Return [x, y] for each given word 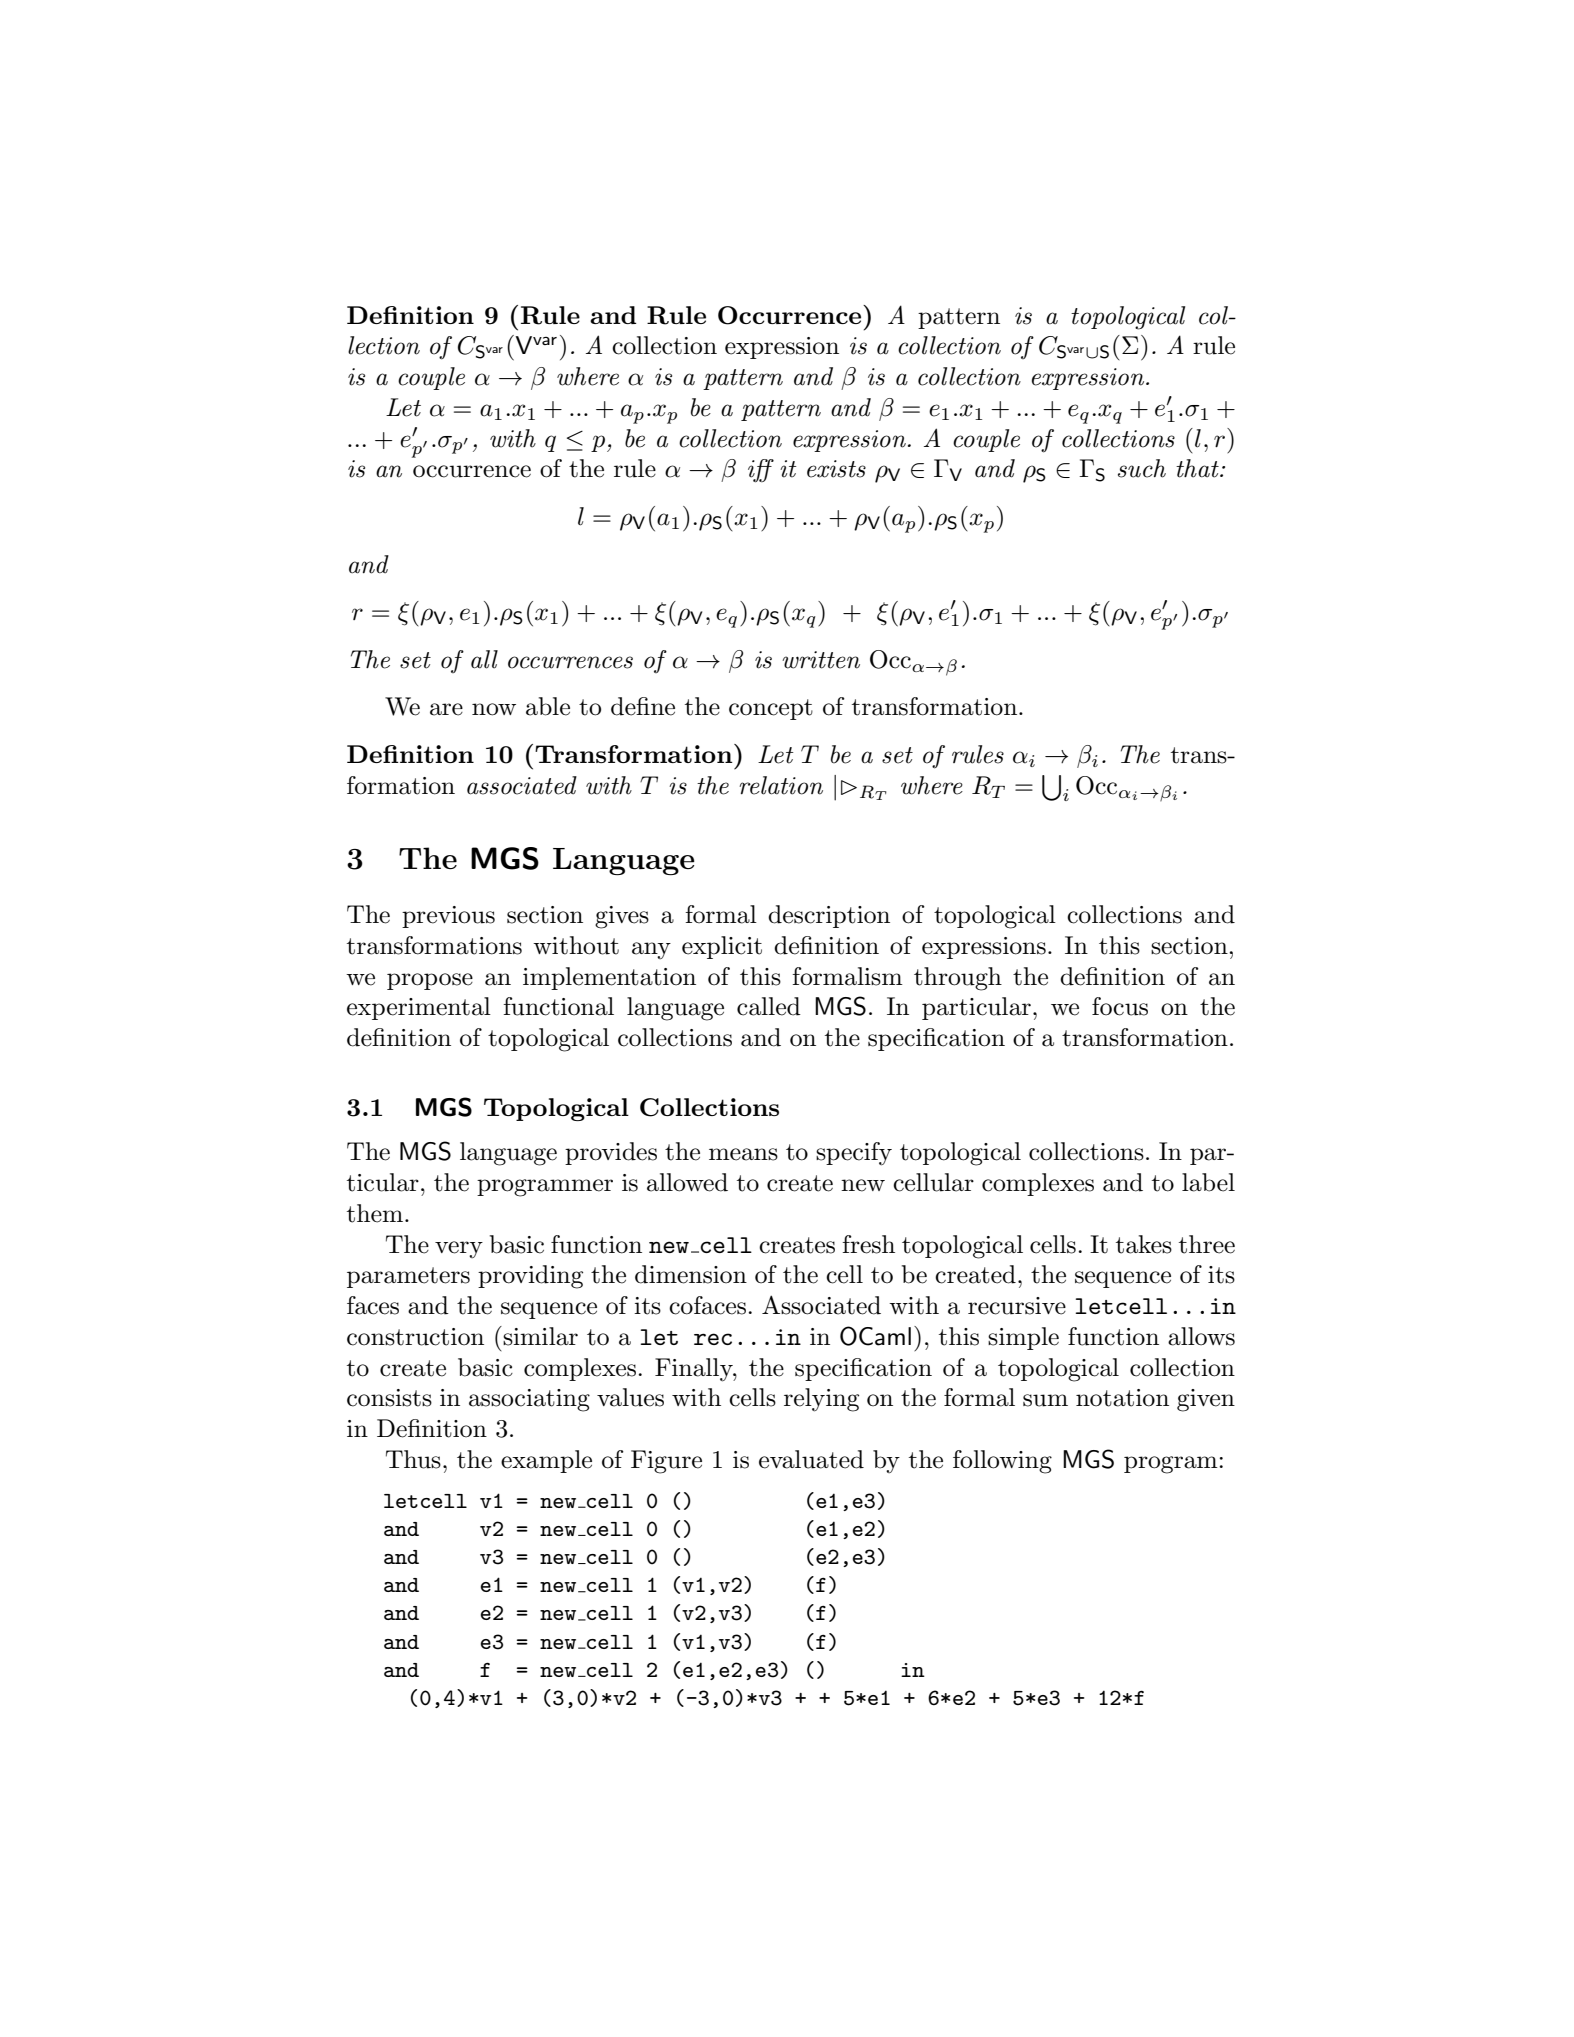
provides [611, 1153]
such [1142, 468]
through [958, 979]
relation [781, 785]
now [494, 709]
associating [529, 1400]
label [1208, 1182]
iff [761, 471]
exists [836, 469]
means [743, 1154]
